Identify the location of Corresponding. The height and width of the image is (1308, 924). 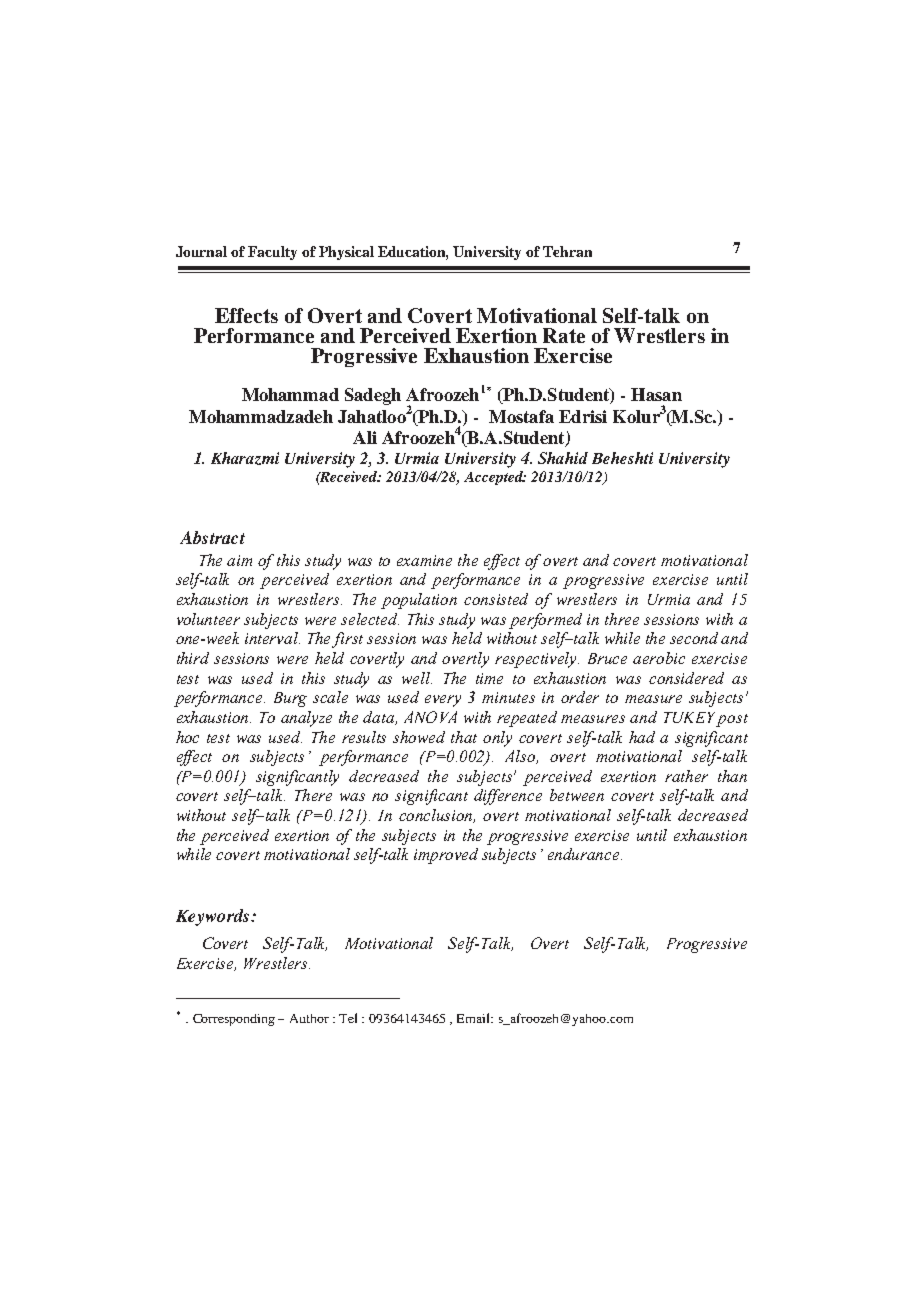
(234, 1020).
